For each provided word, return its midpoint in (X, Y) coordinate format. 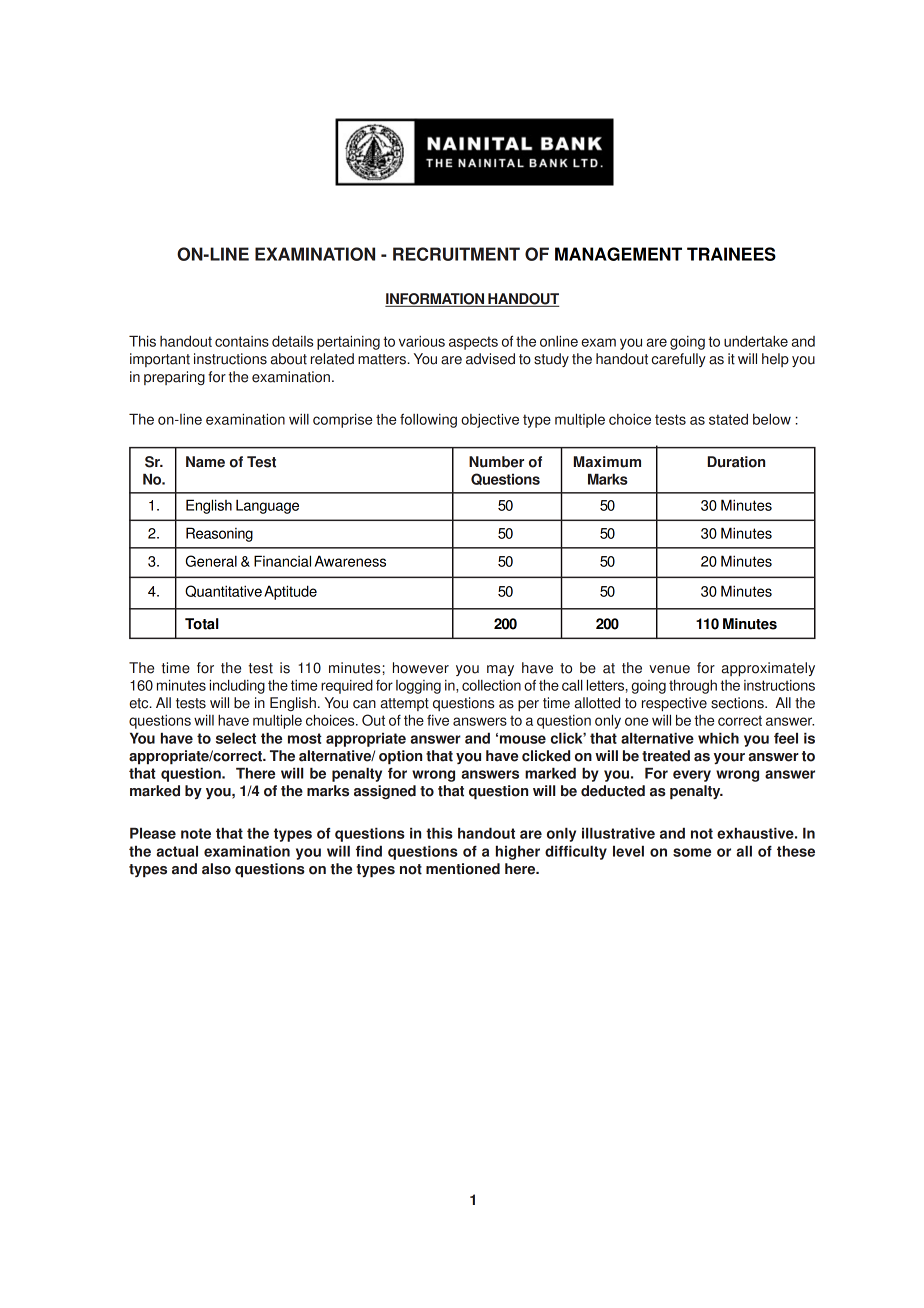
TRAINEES (731, 254)
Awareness (350, 561)
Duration (736, 462)
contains (242, 341)
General (211, 561)
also (216, 869)
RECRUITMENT (456, 254)
